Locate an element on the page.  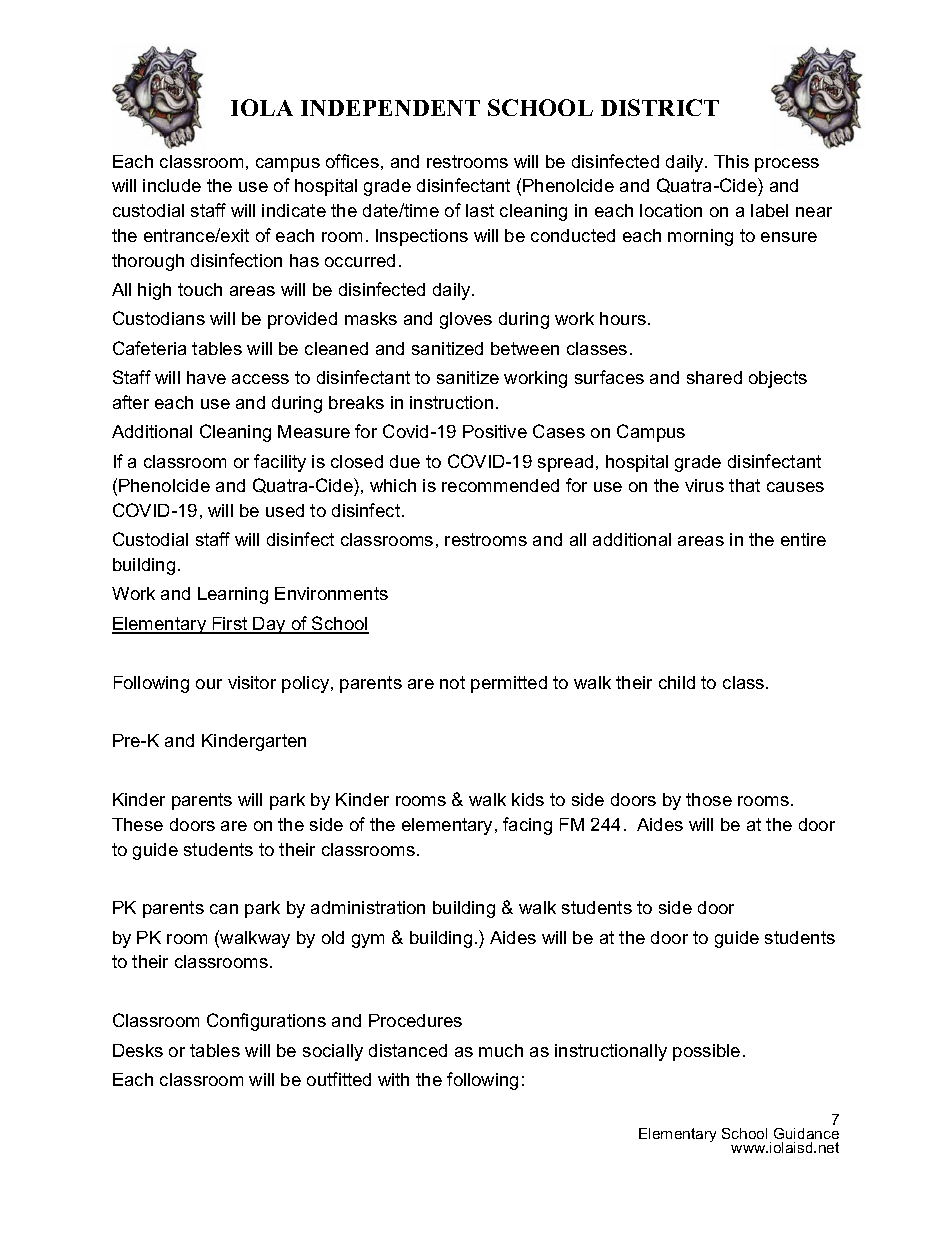
those is located at coordinates (709, 799).
